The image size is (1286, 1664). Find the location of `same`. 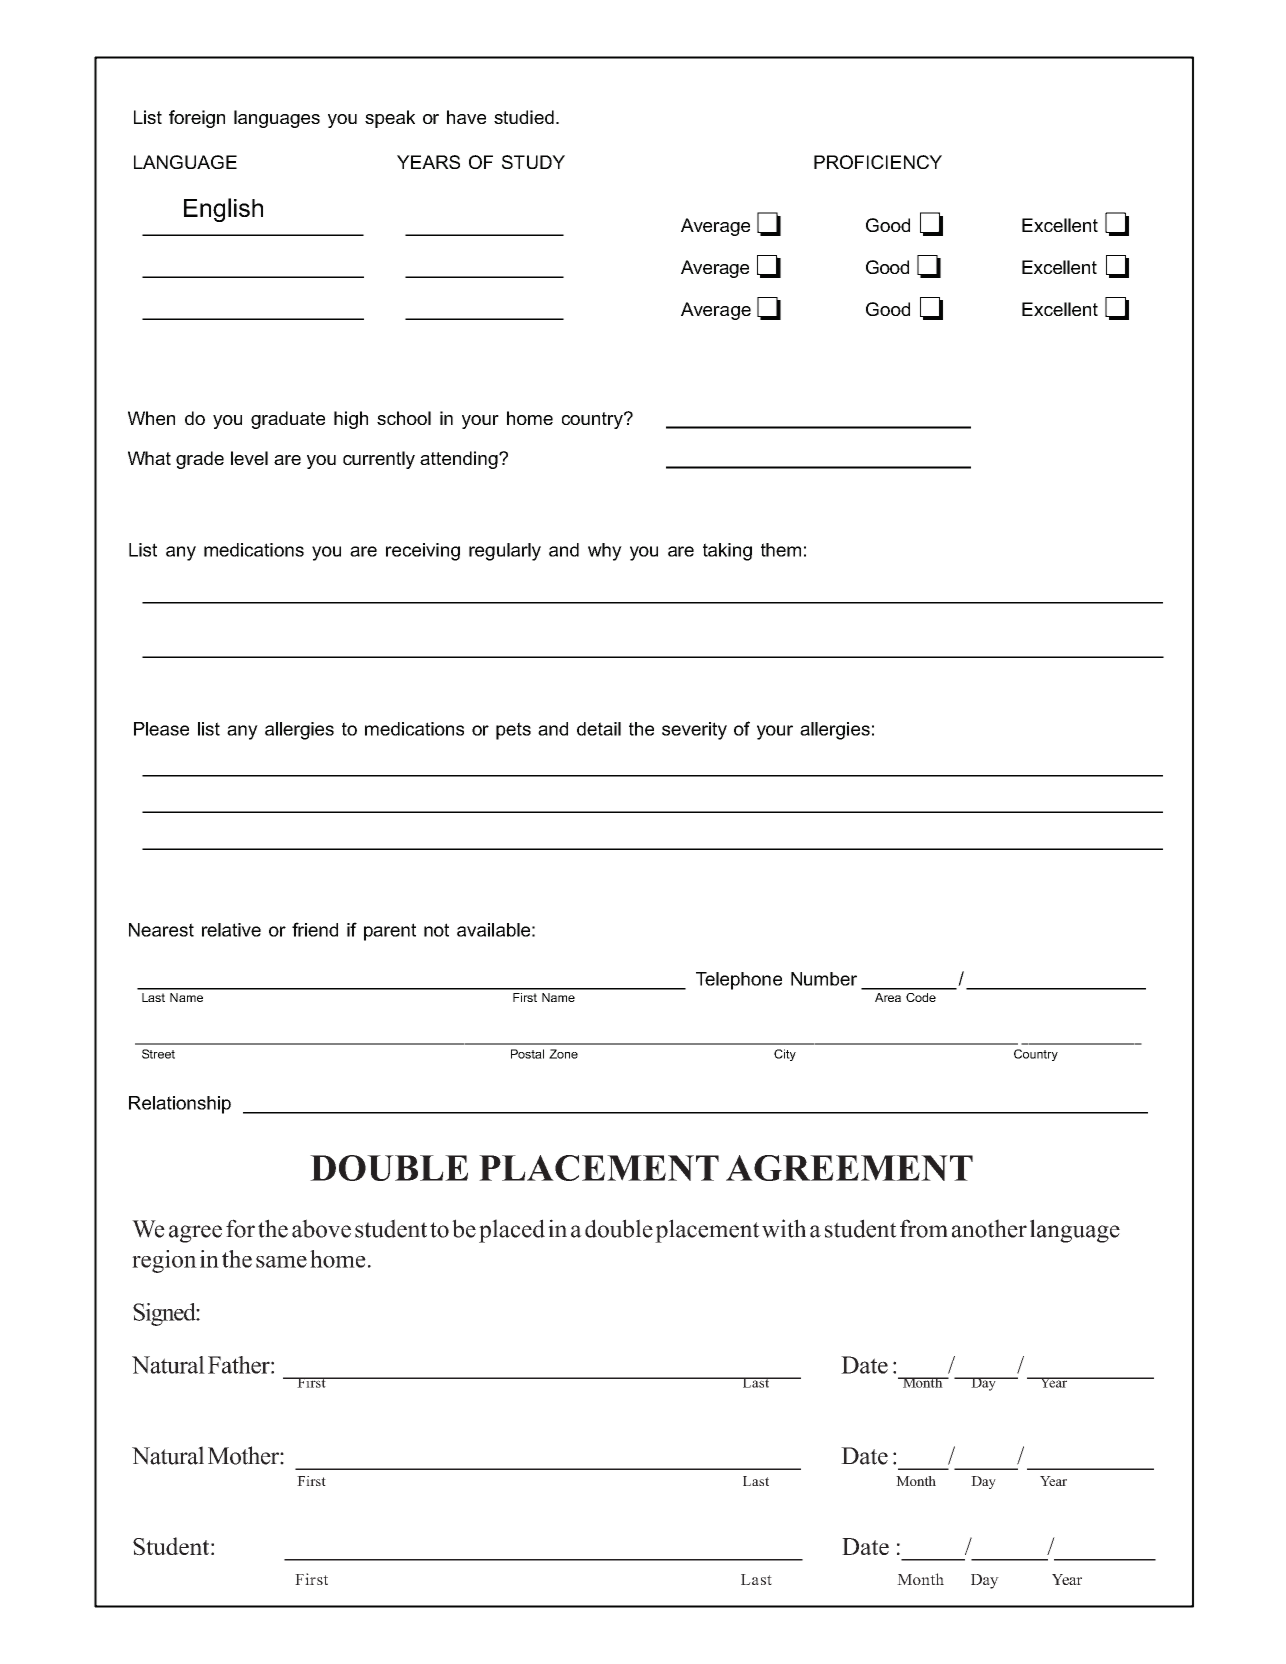

same is located at coordinates (281, 1262).
